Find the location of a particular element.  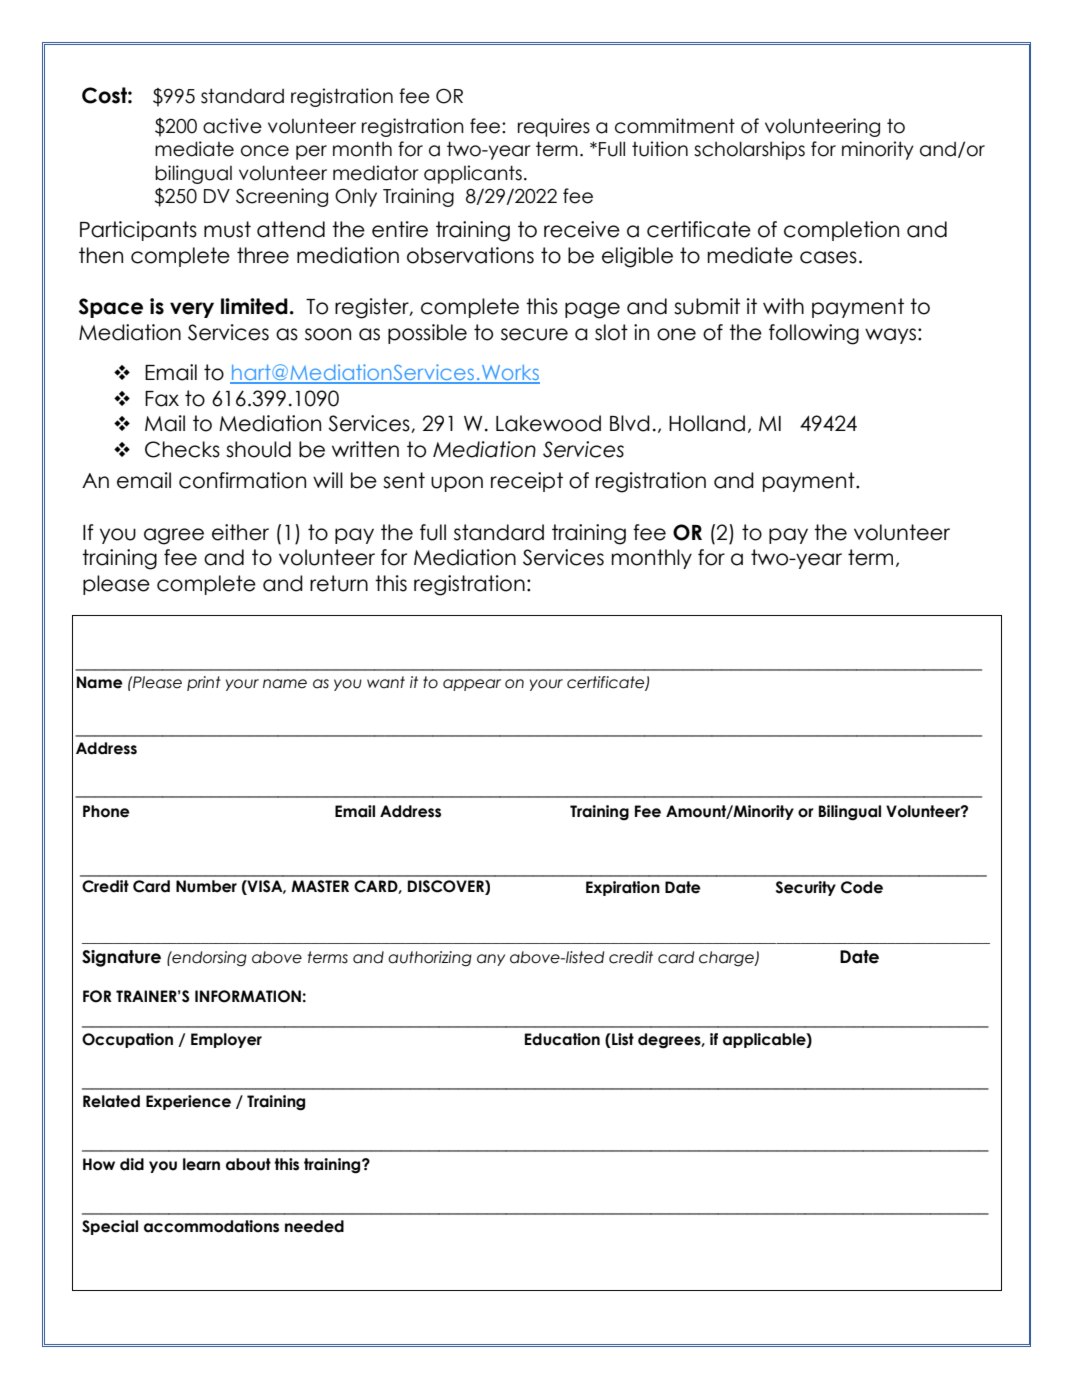

Holland is located at coordinates (707, 423).
